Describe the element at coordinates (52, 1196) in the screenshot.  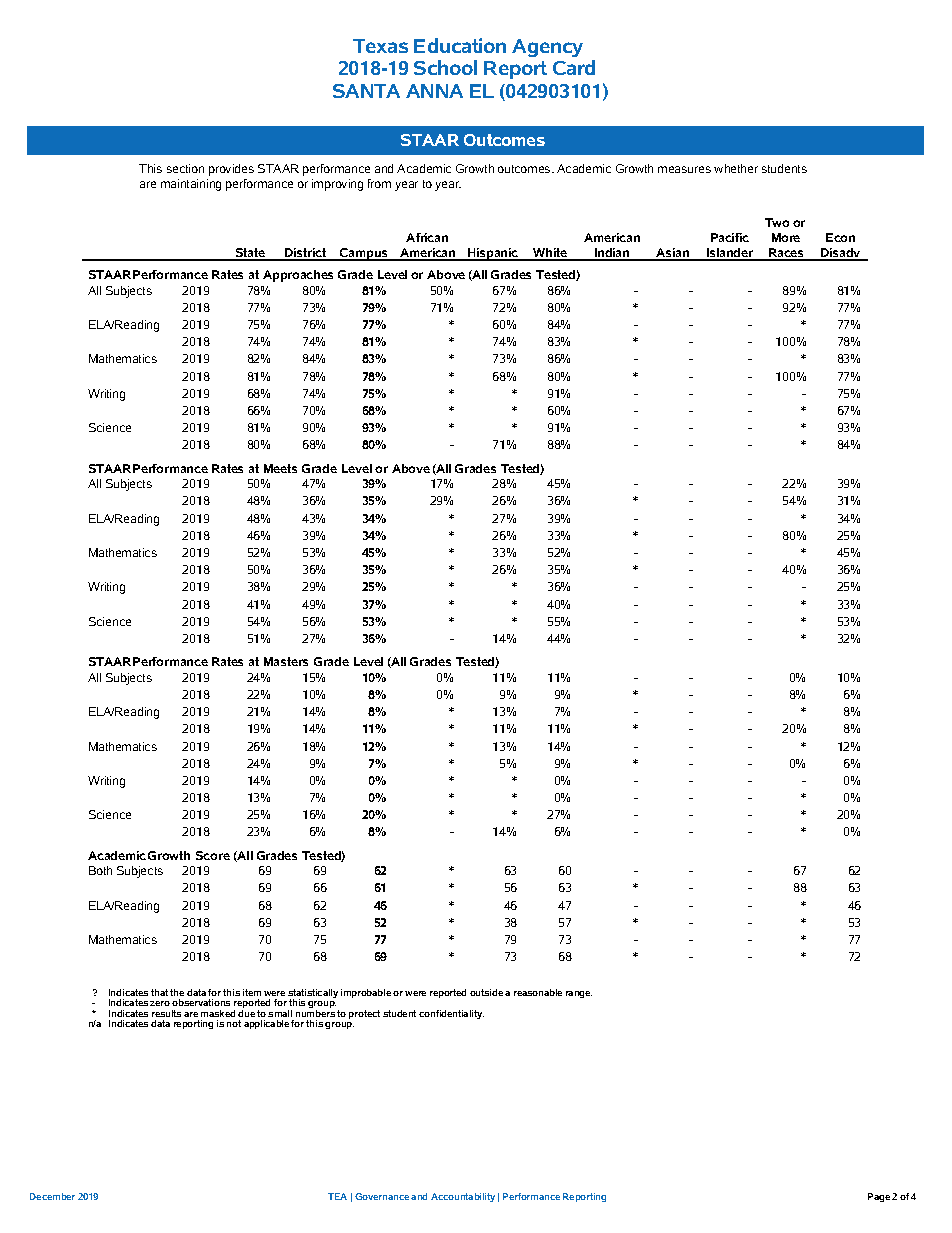
I see `December` at that location.
